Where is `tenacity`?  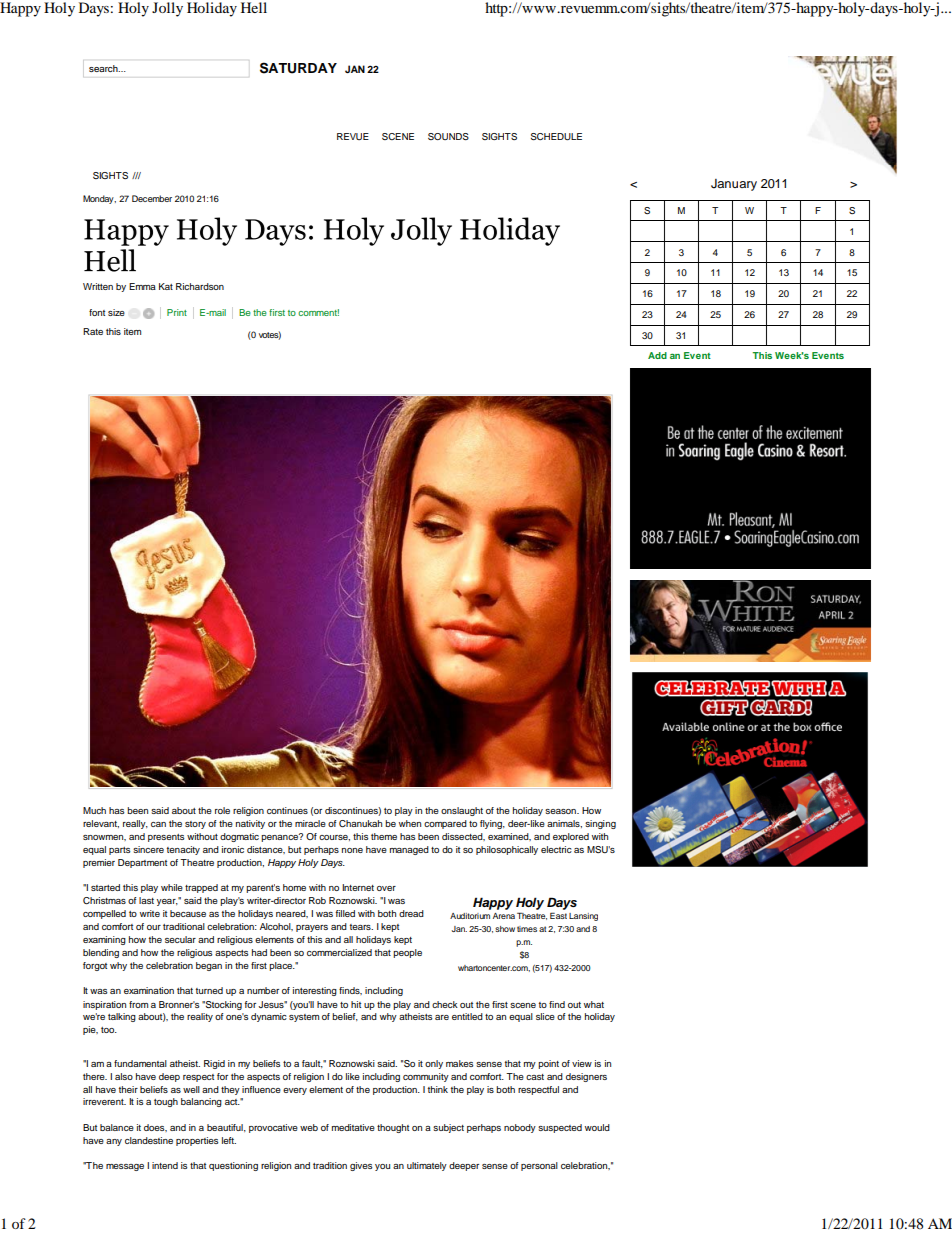 tenacity is located at coordinates (183, 850).
